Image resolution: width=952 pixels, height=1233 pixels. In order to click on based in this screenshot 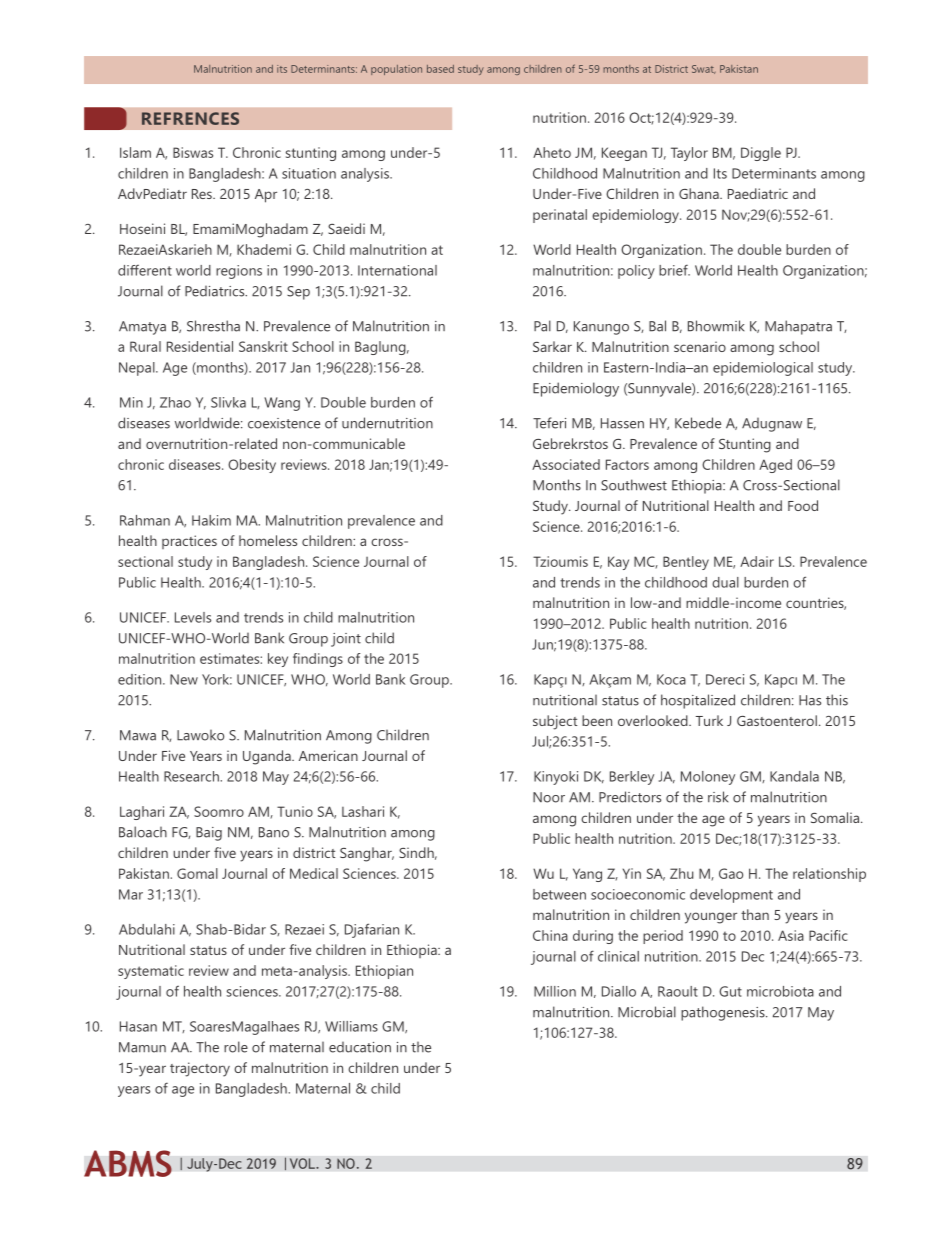, I will do `click(440, 69)`.
